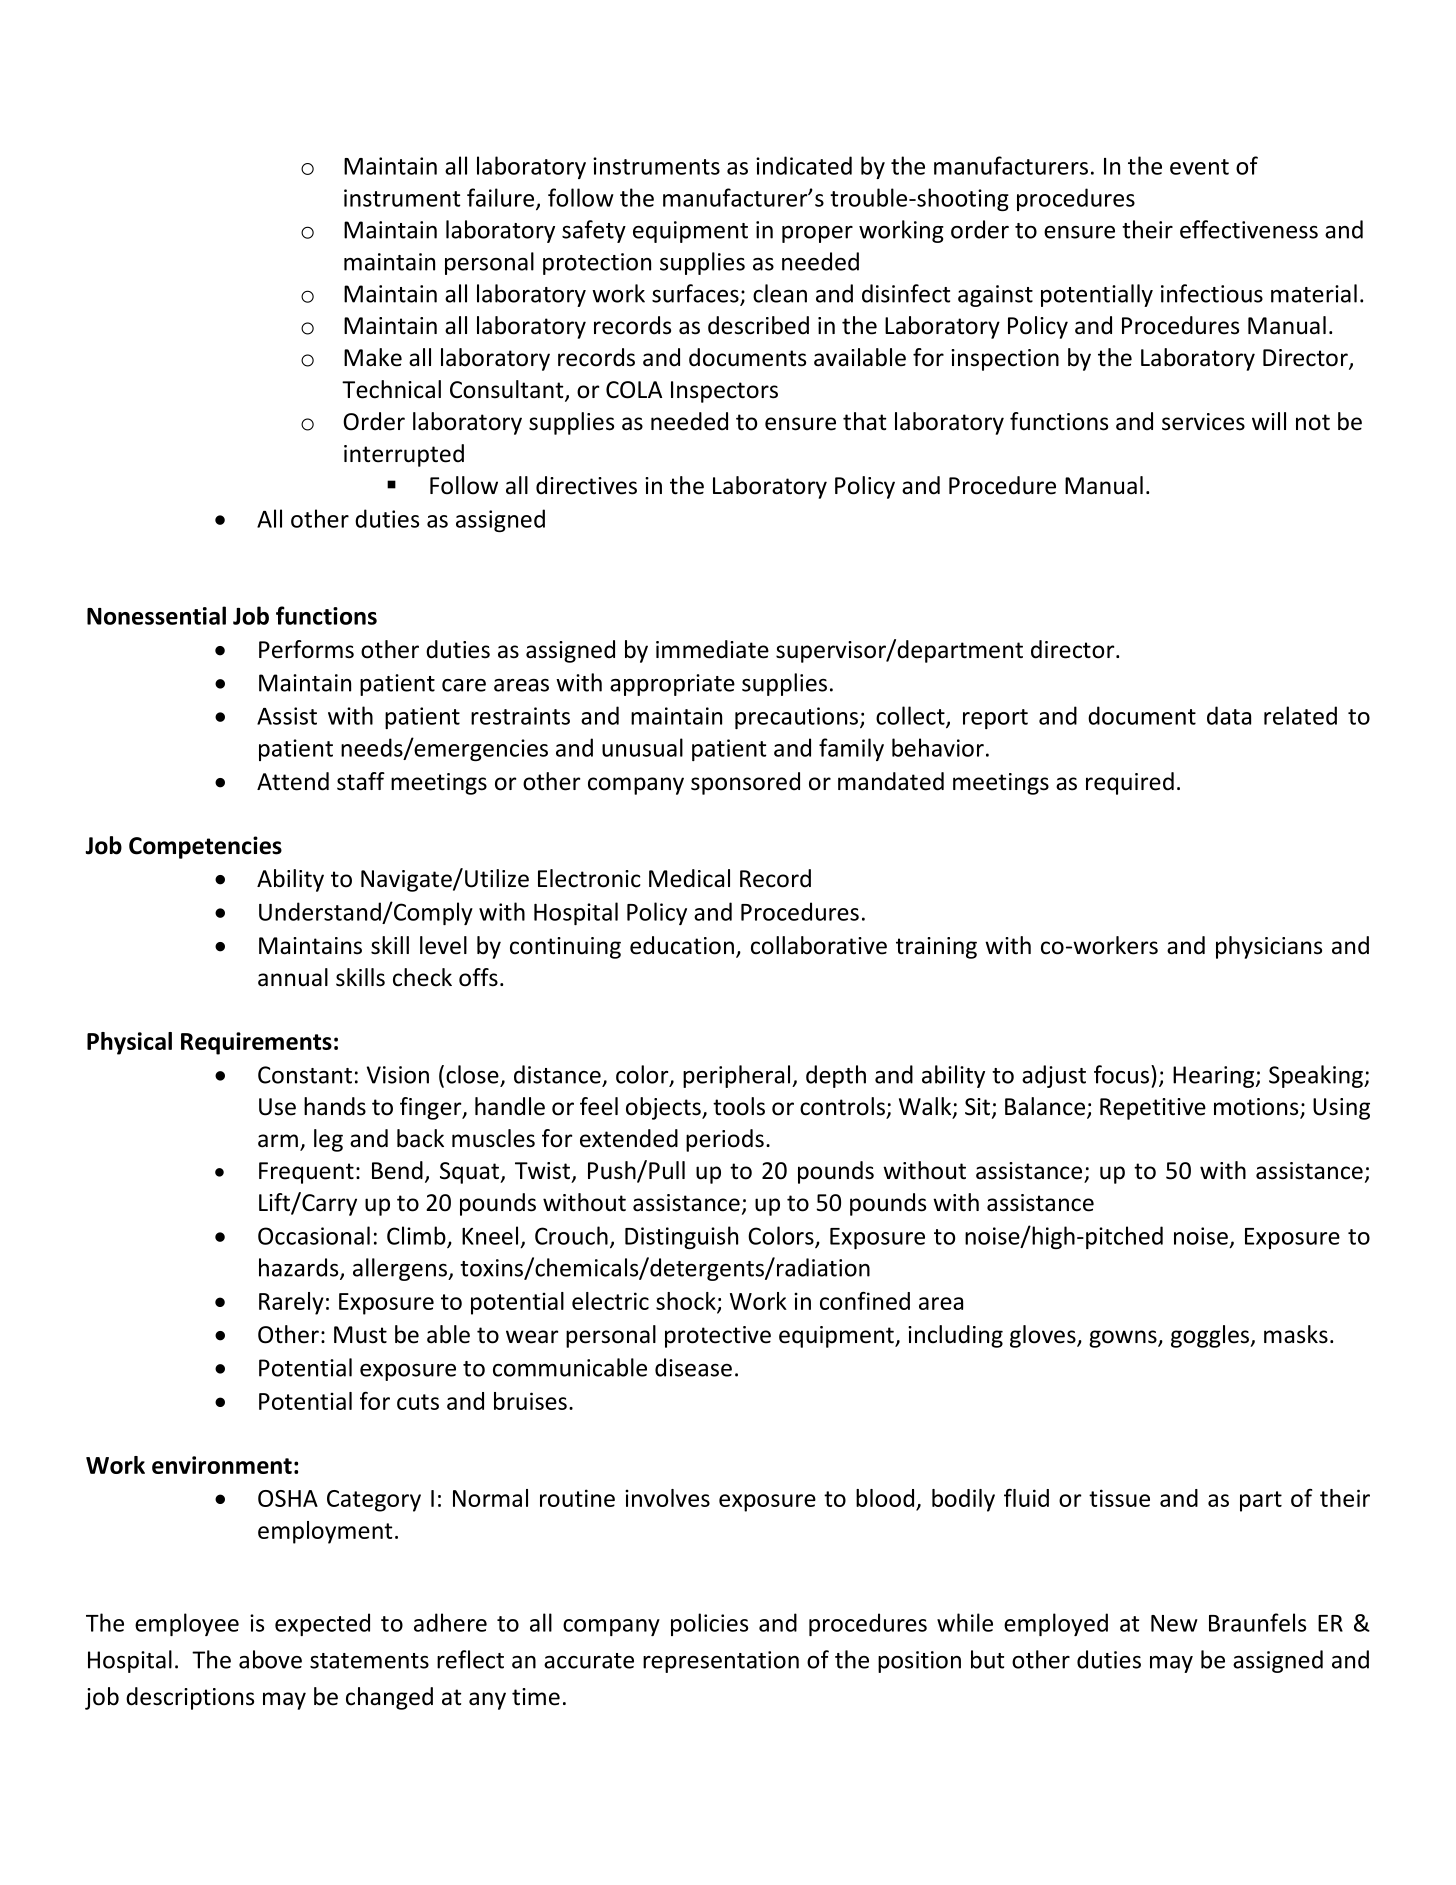 This screenshot has width=1456, height=1885. I want to click on Frequent, so click(306, 1173).
